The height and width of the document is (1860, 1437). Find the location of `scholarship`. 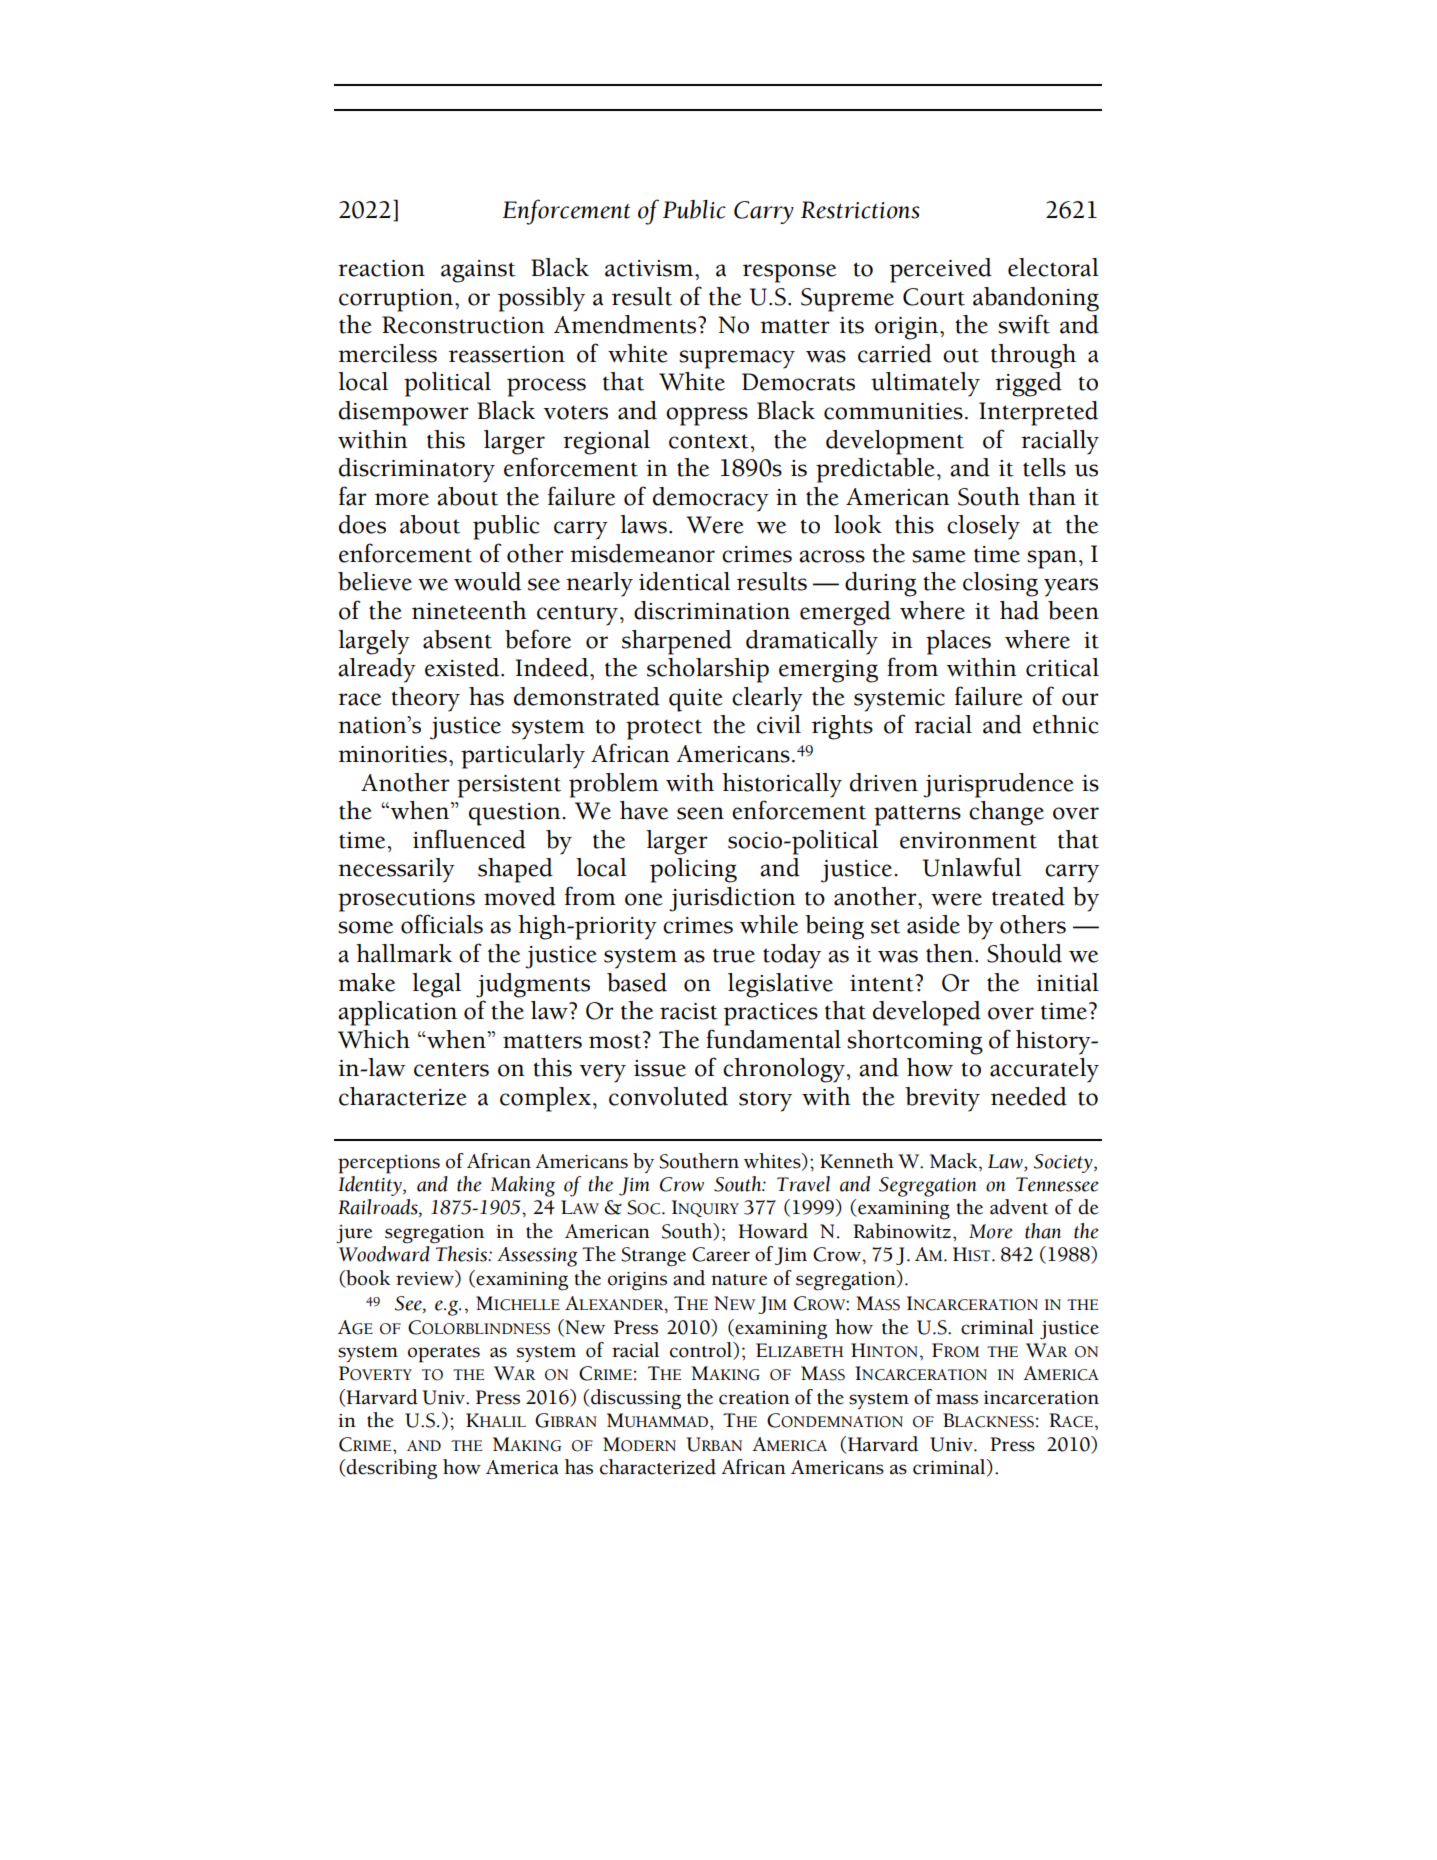

scholarship is located at coordinates (708, 670).
